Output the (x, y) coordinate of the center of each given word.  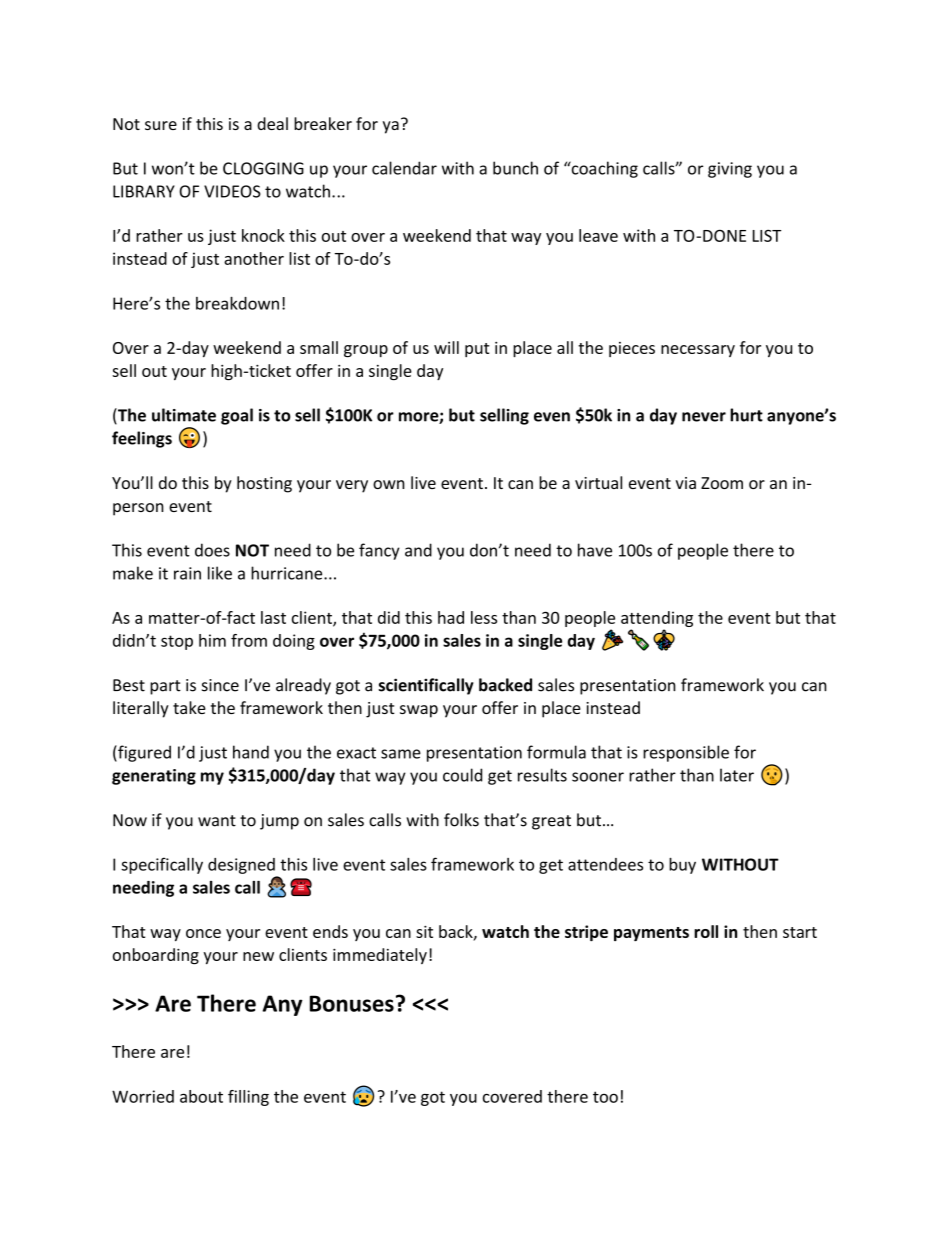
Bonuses (352, 1003)
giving (730, 170)
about (201, 1096)
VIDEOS (232, 191)
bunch (515, 168)
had (451, 617)
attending (657, 619)
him (212, 640)
